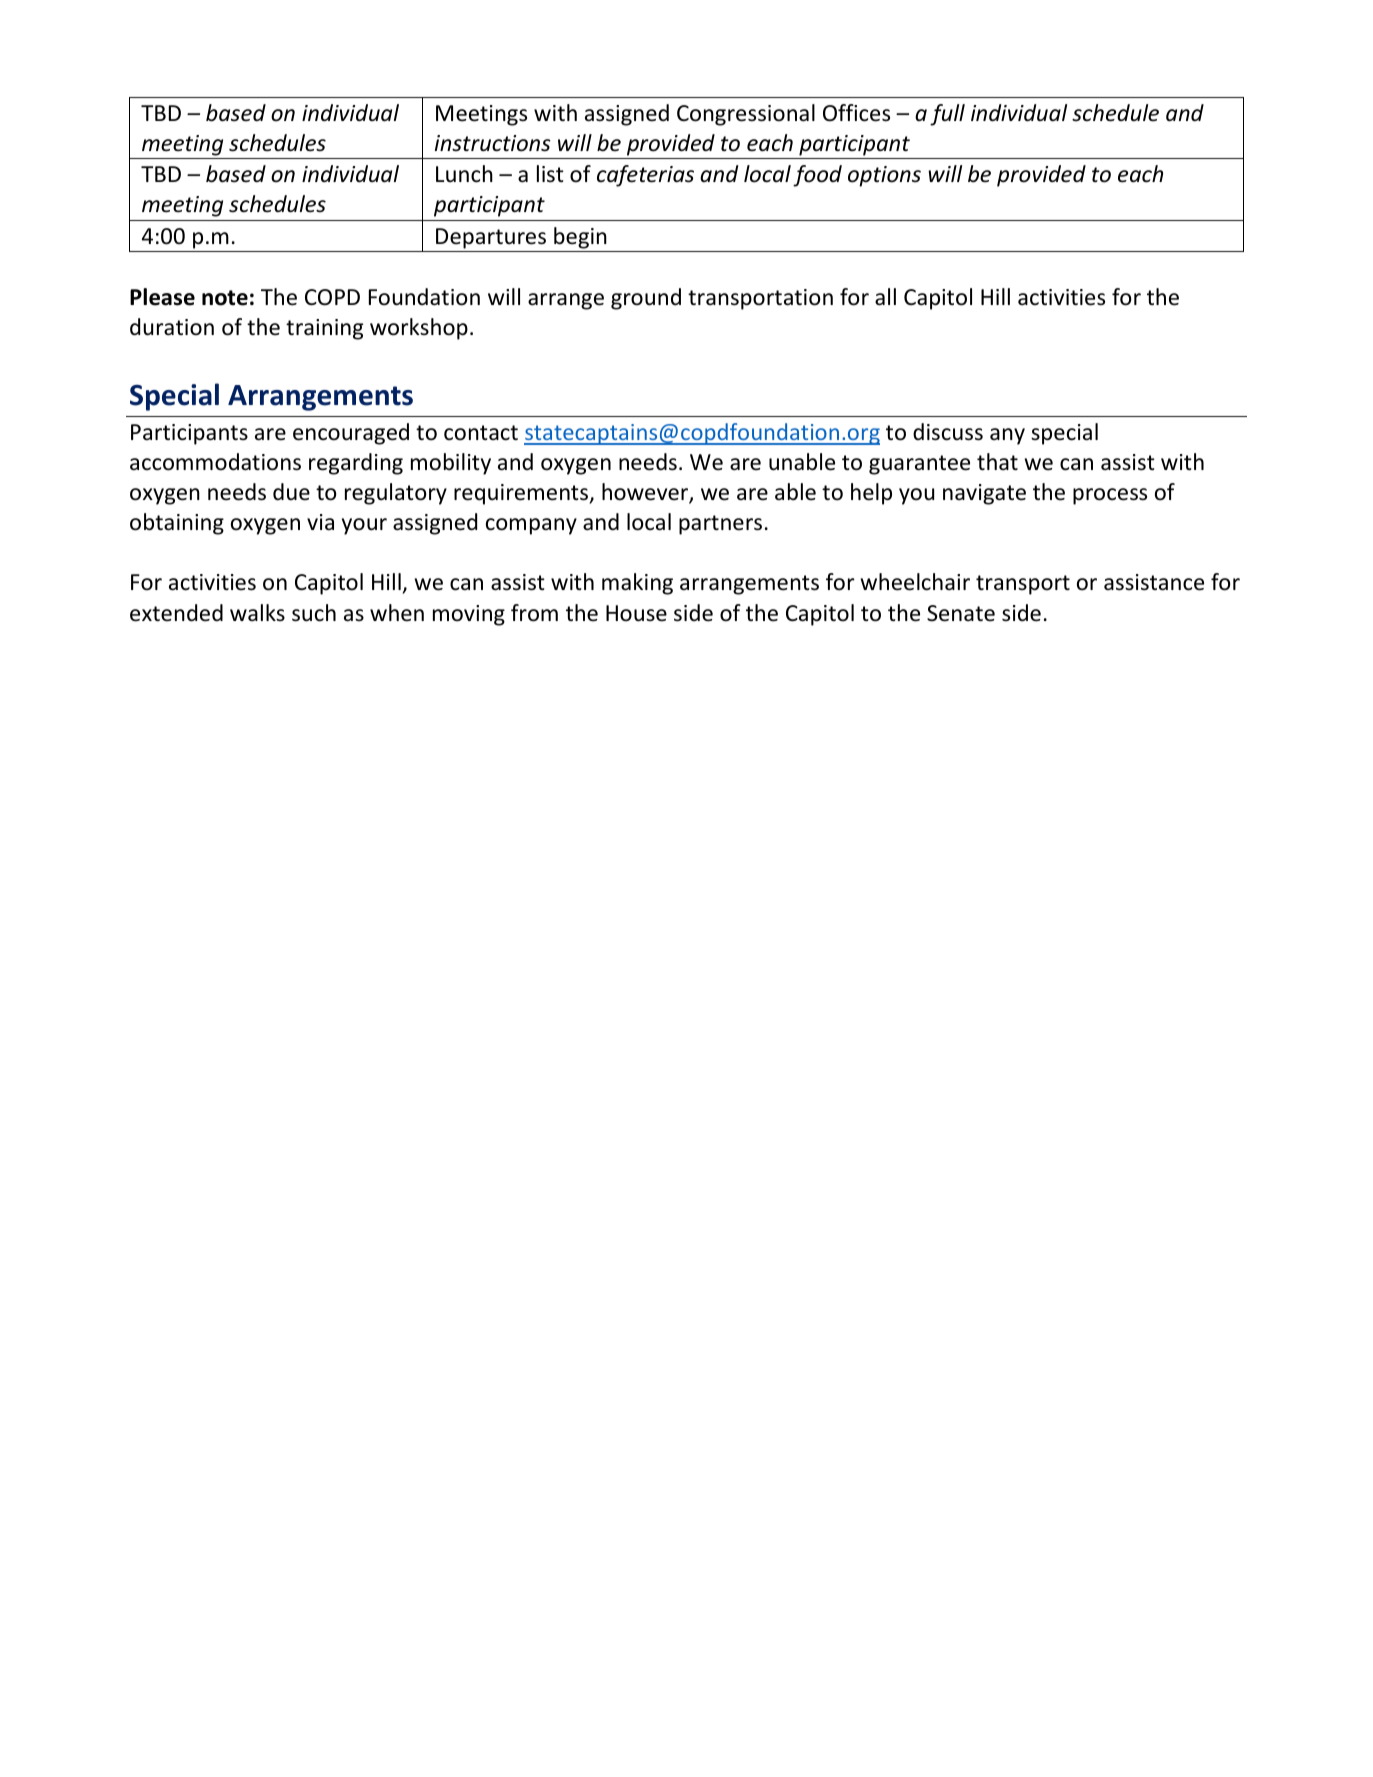 This screenshot has width=1373, height=1777. I want to click on Senate, so click(961, 613).
